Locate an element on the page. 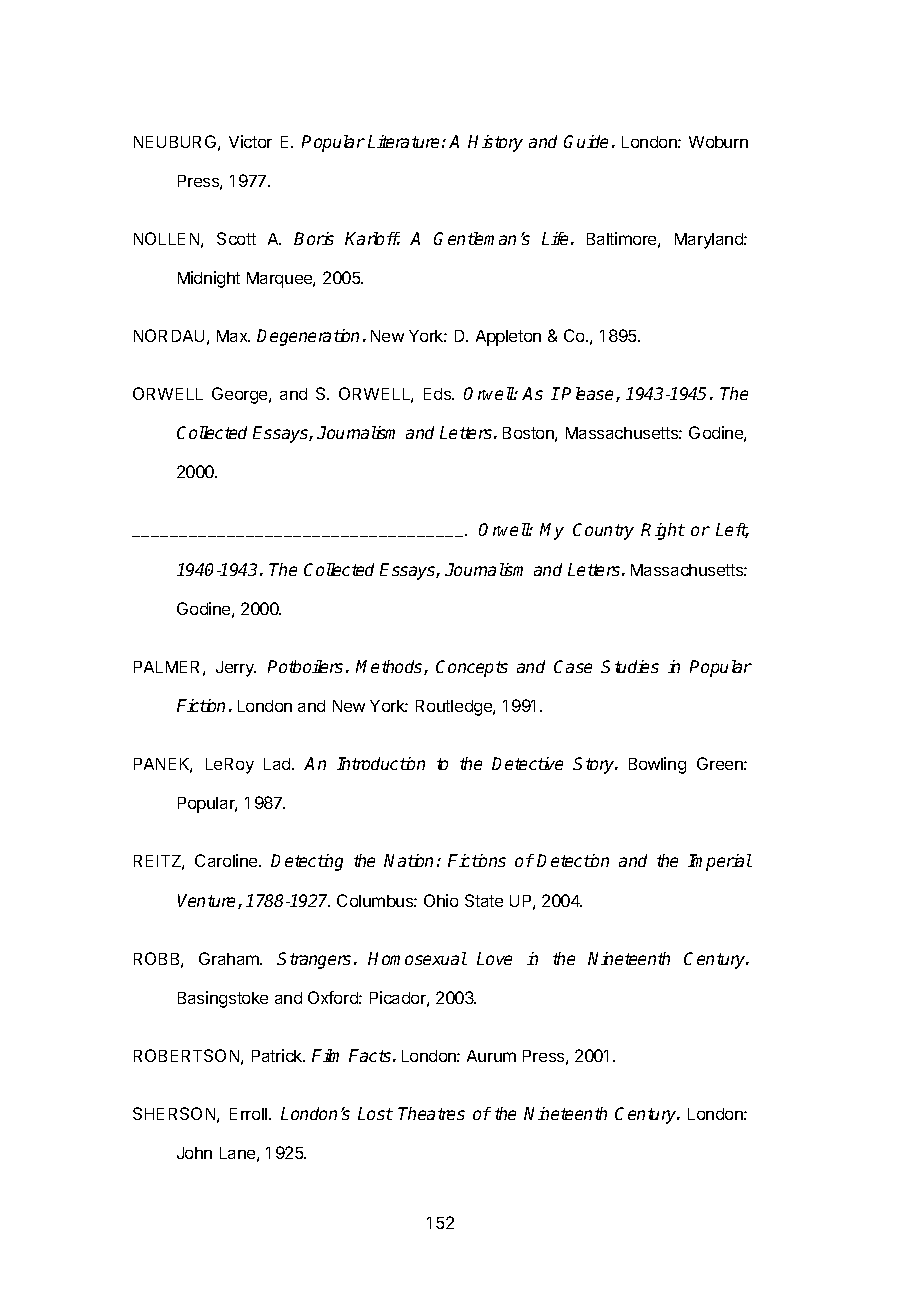  Guide is located at coordinates (586, 141).
